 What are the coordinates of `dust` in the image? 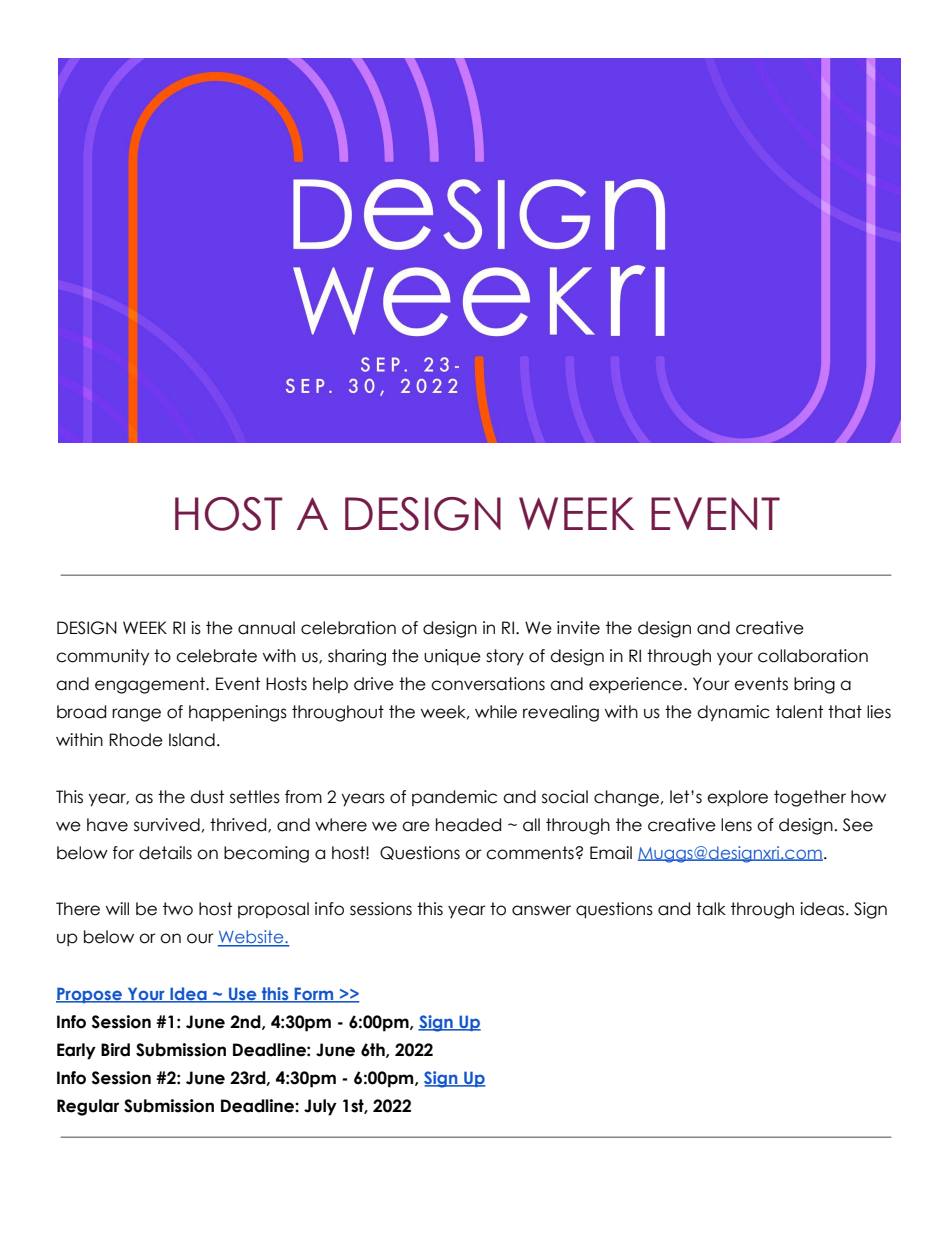 It's located at (207, 797).
